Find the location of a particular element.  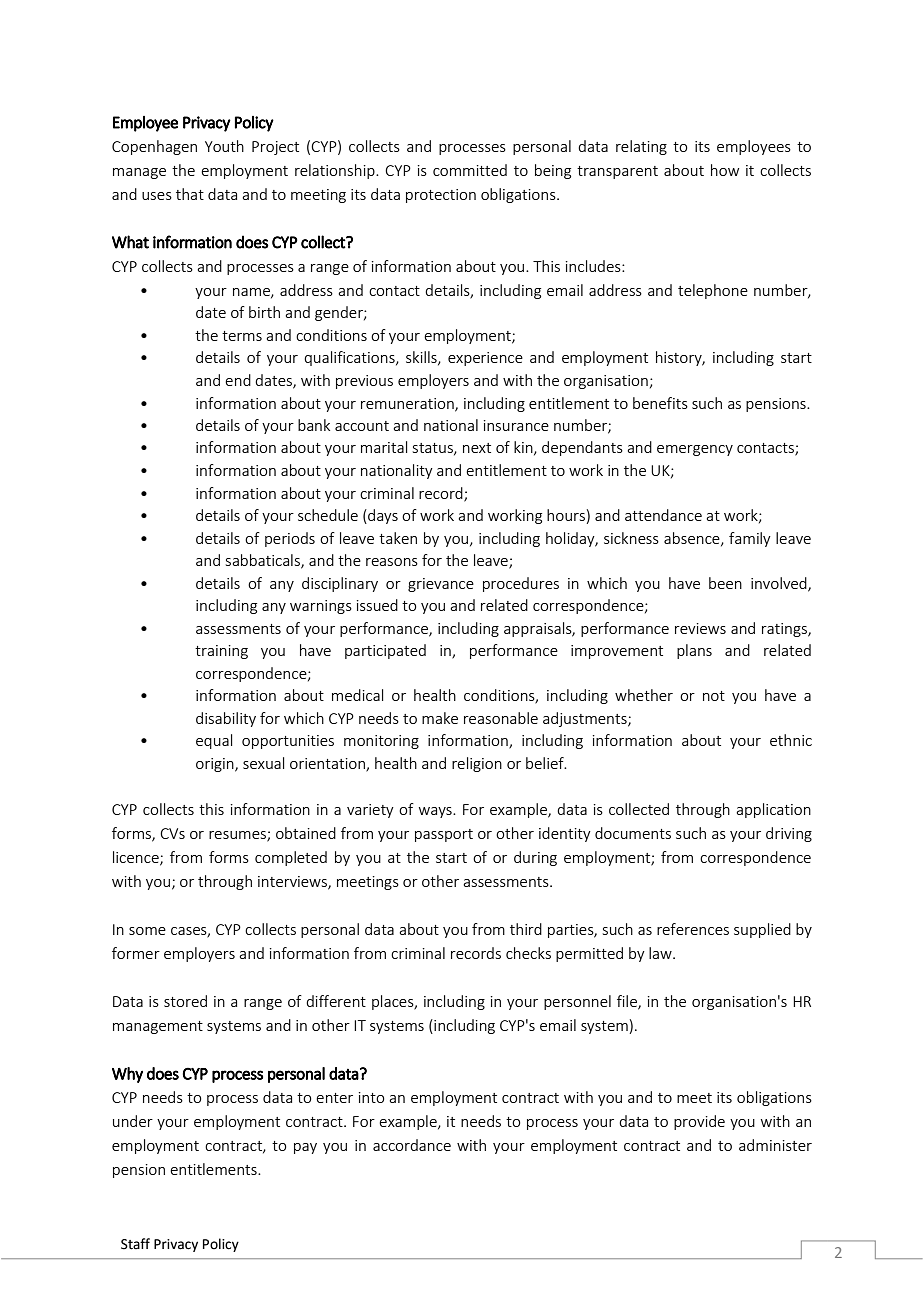

periods is located at coordinates (290, 539).
